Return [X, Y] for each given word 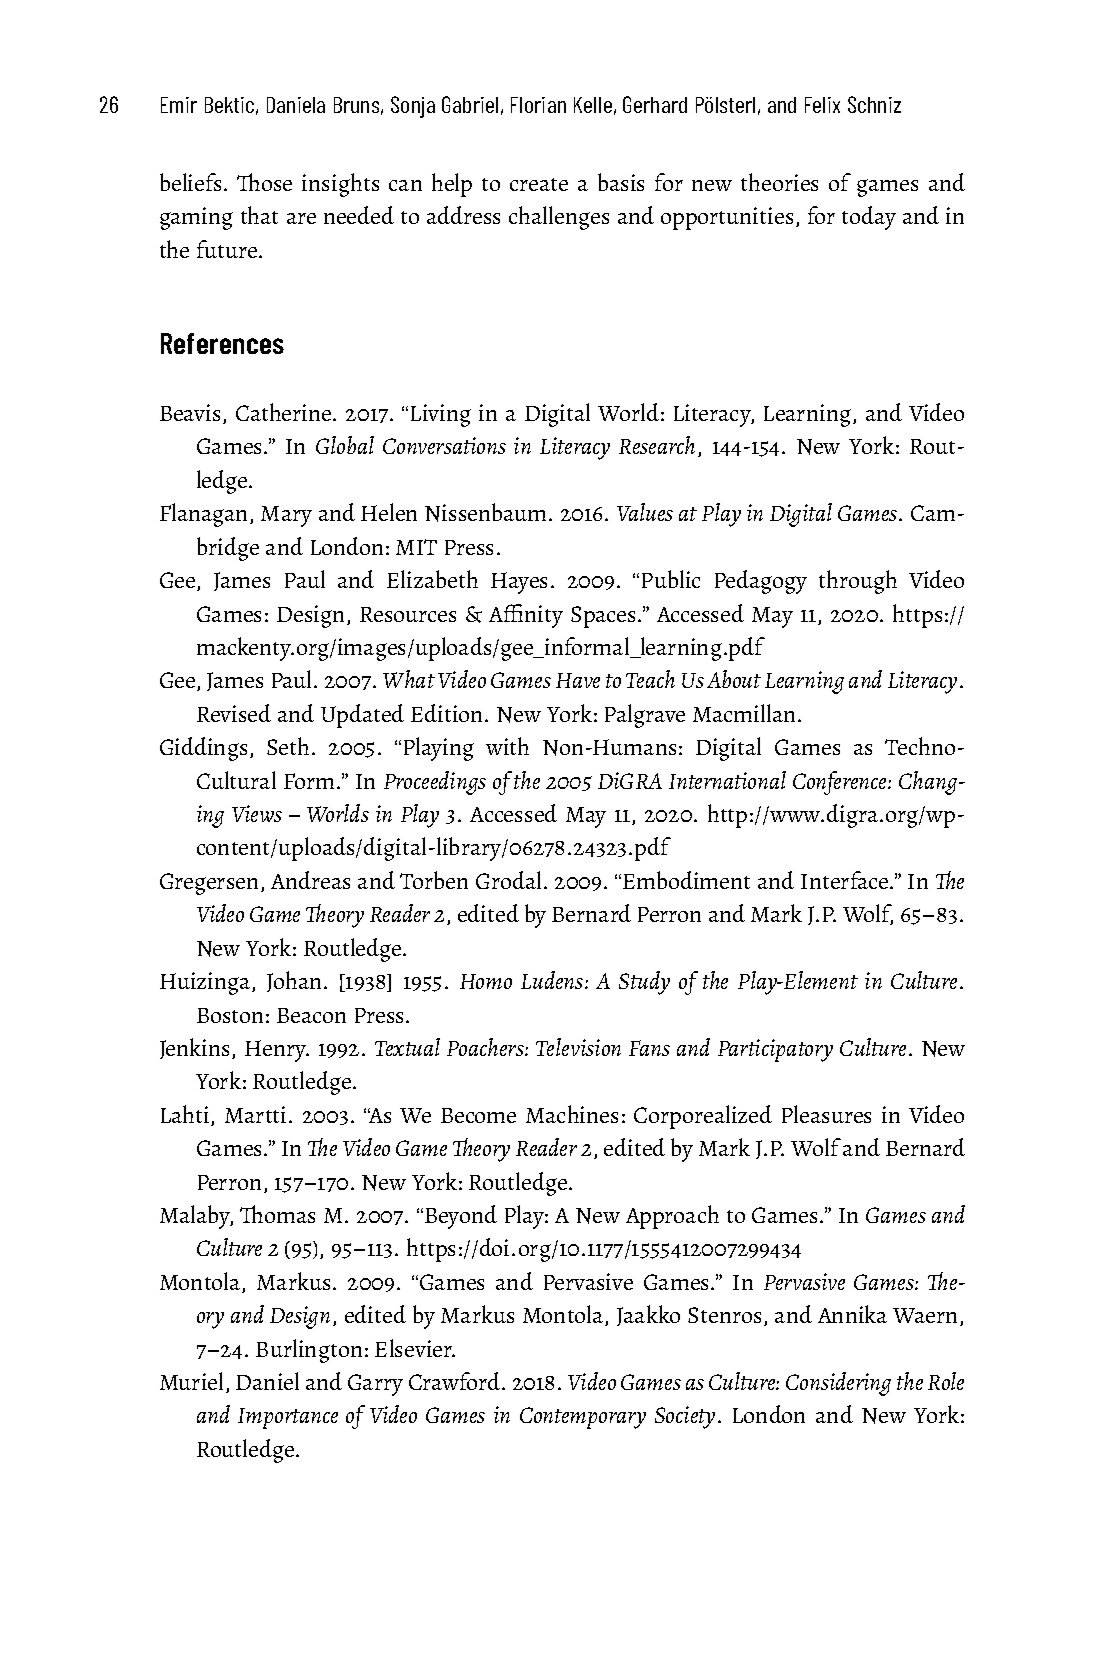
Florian [538, 105]
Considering [838, 1384]
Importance [288, 1418]
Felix [822, 105]
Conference [841, 783]
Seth [288, 746]
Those [264, 182]
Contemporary [583, 1418]
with [507, 746]
